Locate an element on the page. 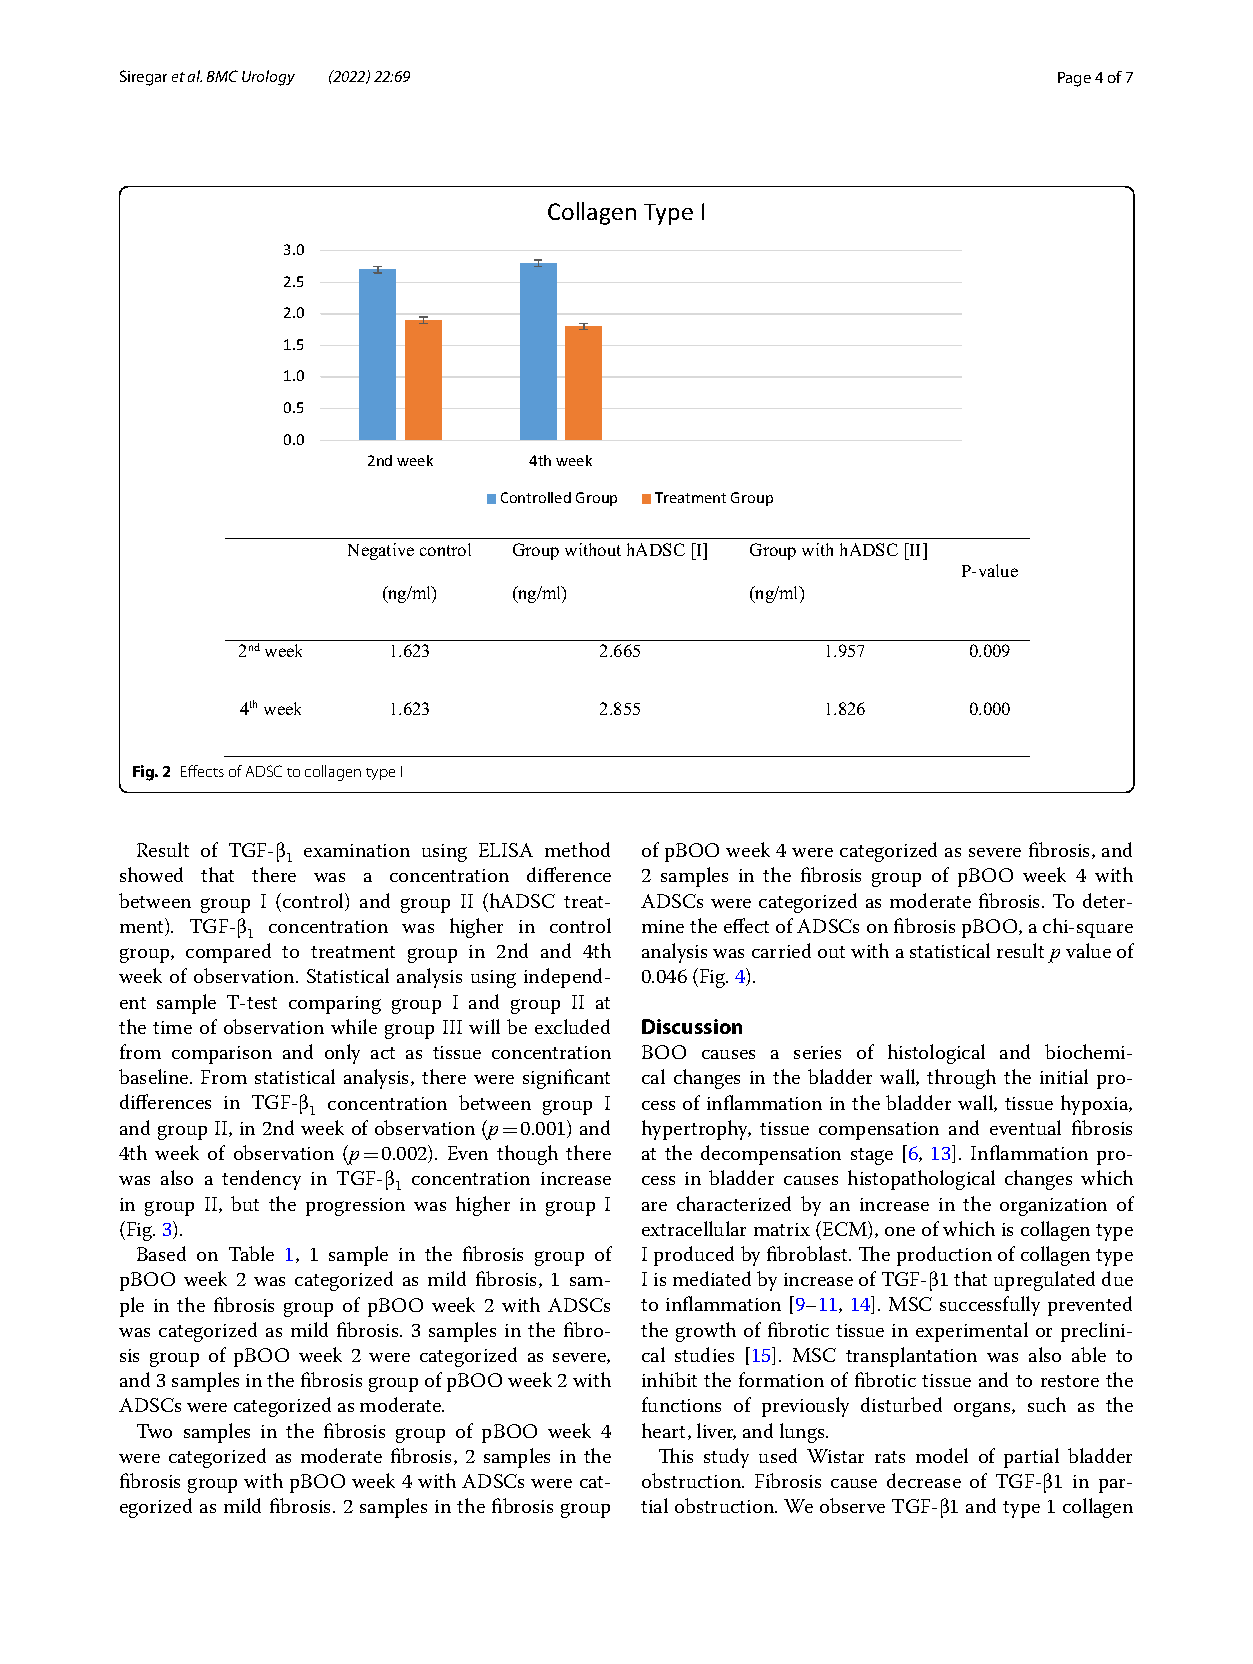  comparing is located at coordinates (335, 1005).
